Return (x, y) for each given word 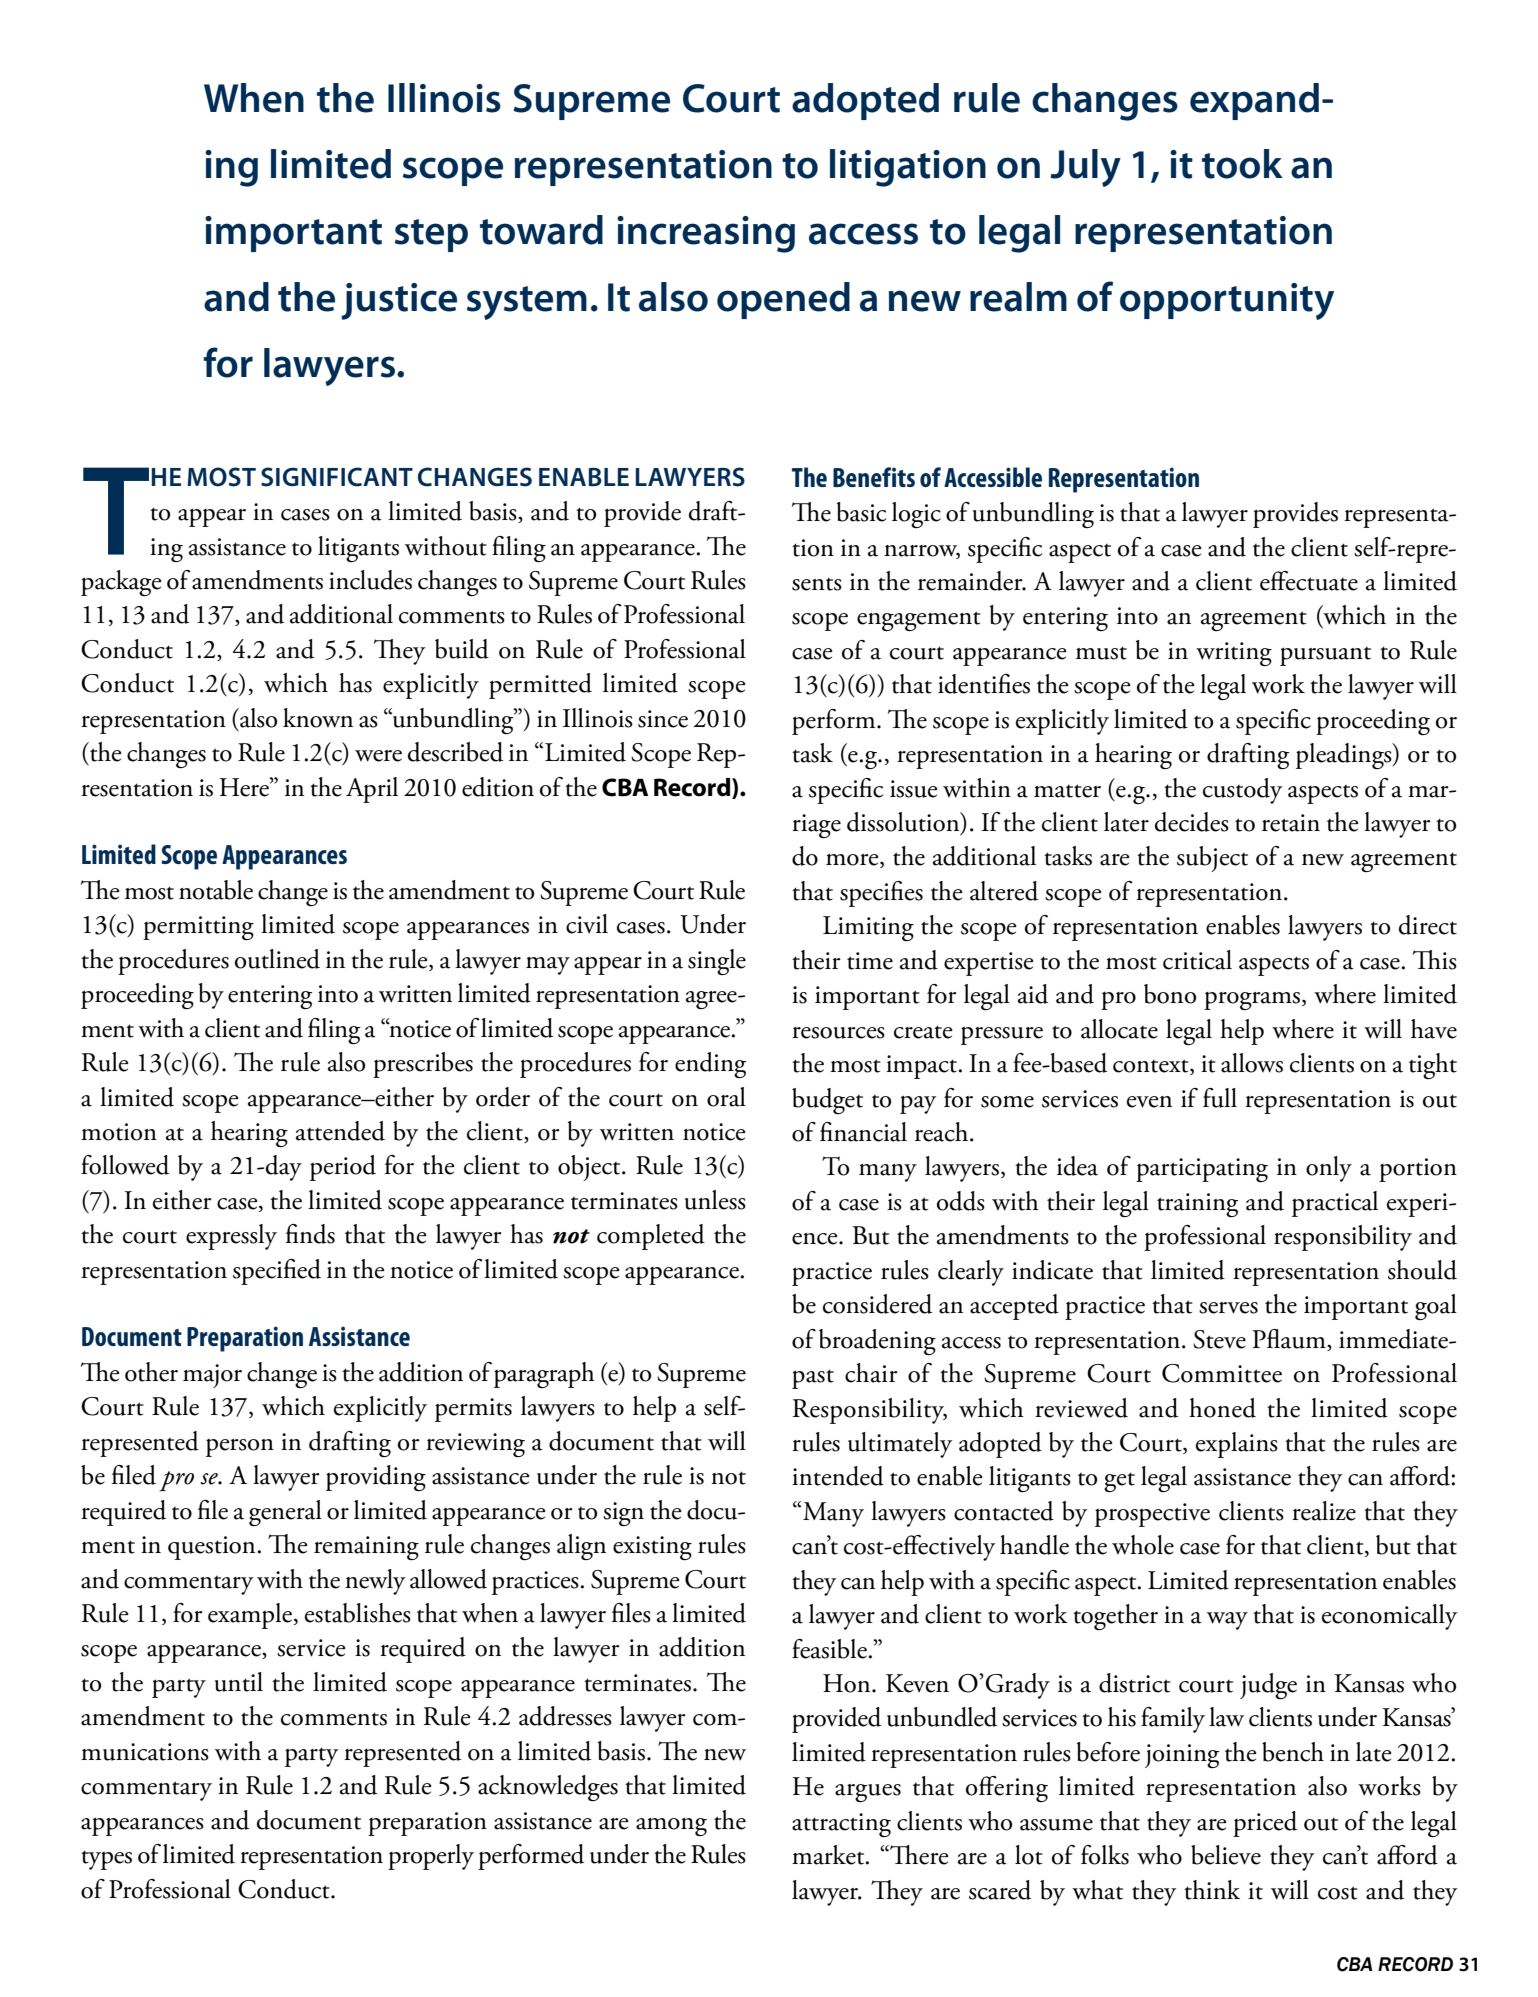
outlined (277, 959)
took (1242, 164)
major (212, 1376)
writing (1234, 654)
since (663, 719)
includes (370, 580)
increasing (706, 234)
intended (838, 1476)
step (431, 235)
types (106, 1860)
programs (1253, 1001)
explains (1237, 1445)
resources (838, 1033)
